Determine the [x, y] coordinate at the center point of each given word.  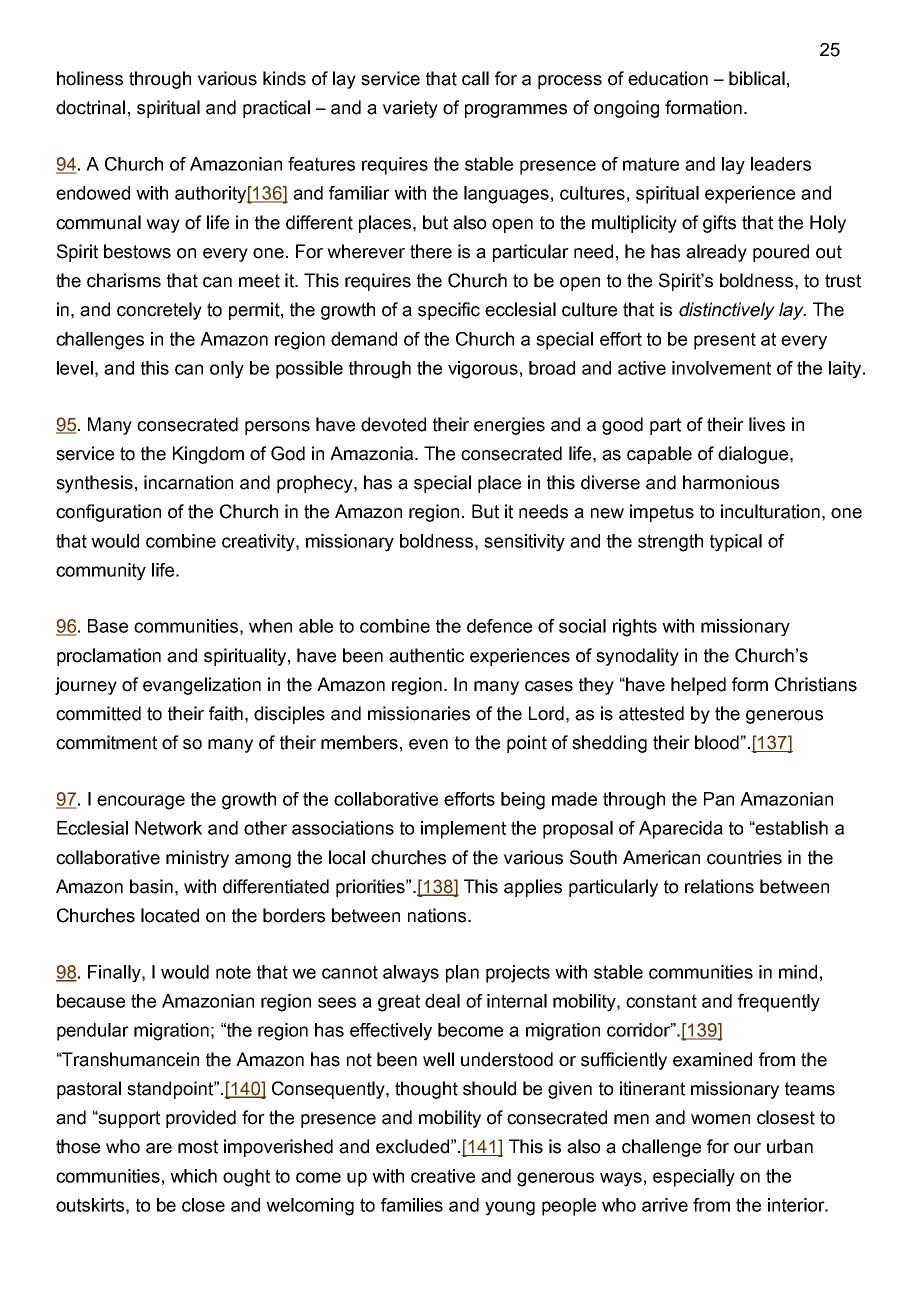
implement [463, 830]
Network [168, 828]
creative [443, 1176]
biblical [757, 78]
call [475, 78]
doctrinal [90, 107]
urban [790, 1146]
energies [509, 426]
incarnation [188, 482]
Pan [719, 799]
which [193, 1176]
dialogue [754, 455]
